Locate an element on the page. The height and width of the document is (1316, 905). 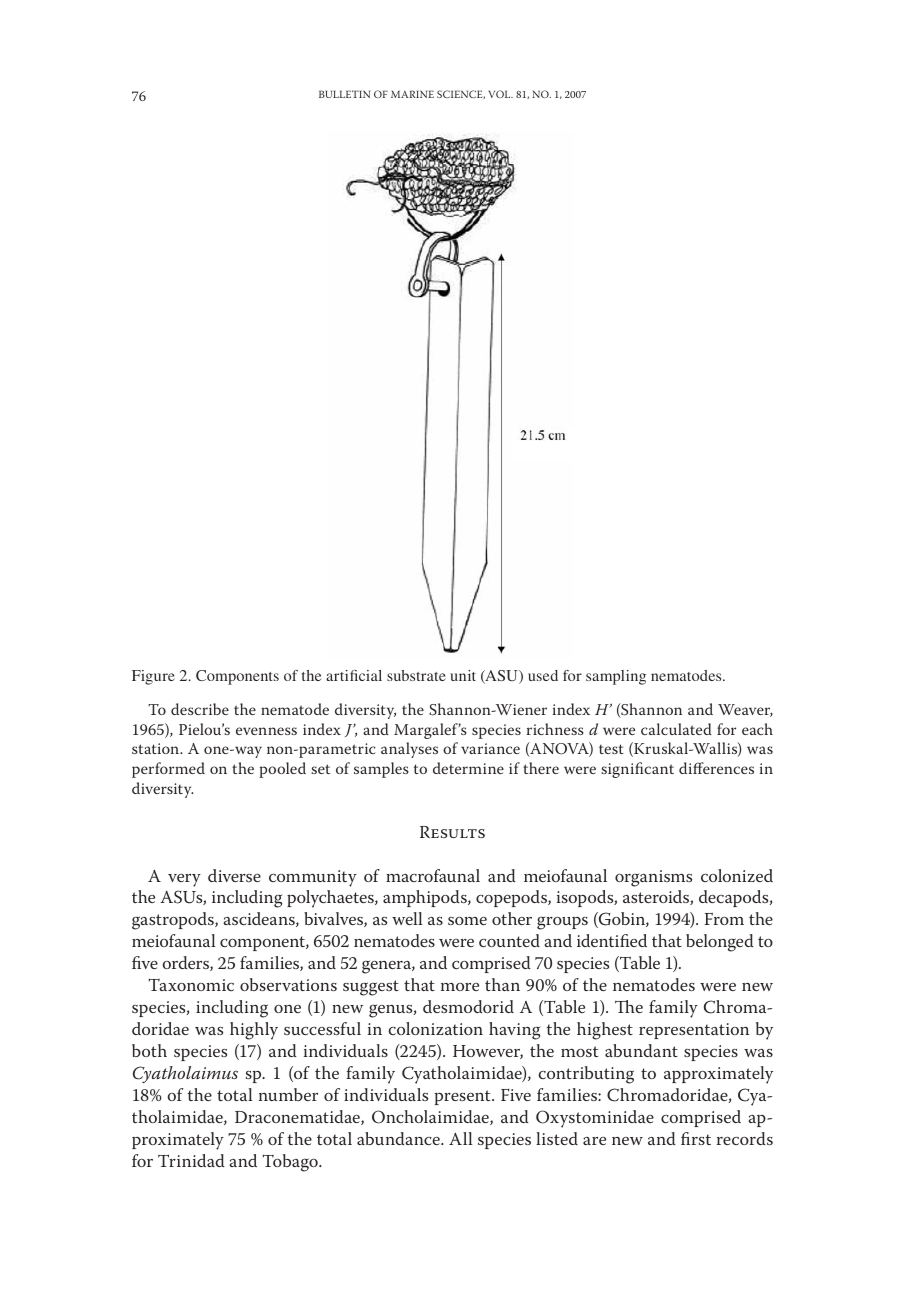
abundance is located at coordinates (399, 1138).
